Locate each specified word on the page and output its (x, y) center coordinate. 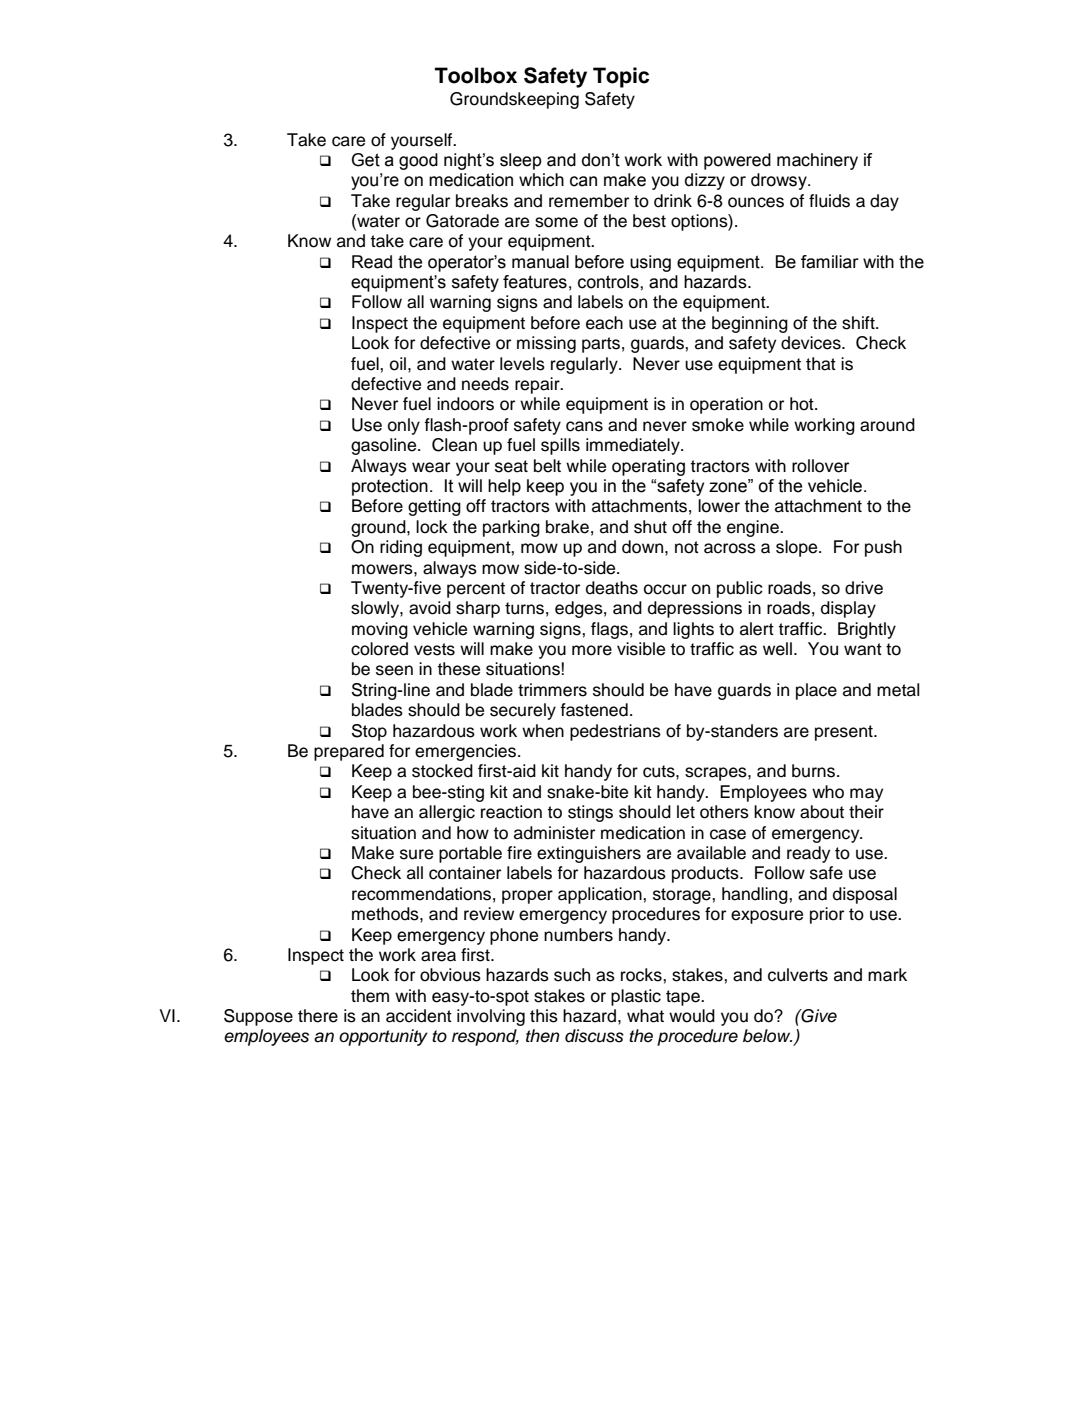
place (816, 691)
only (404, 426)
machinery (817, 161)
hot (803, 404)
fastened (594, 710)
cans (584, 426)
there (318, 1016)
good (418, 161)
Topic (621, 77)
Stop (369, 732)
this (544, 1016)
